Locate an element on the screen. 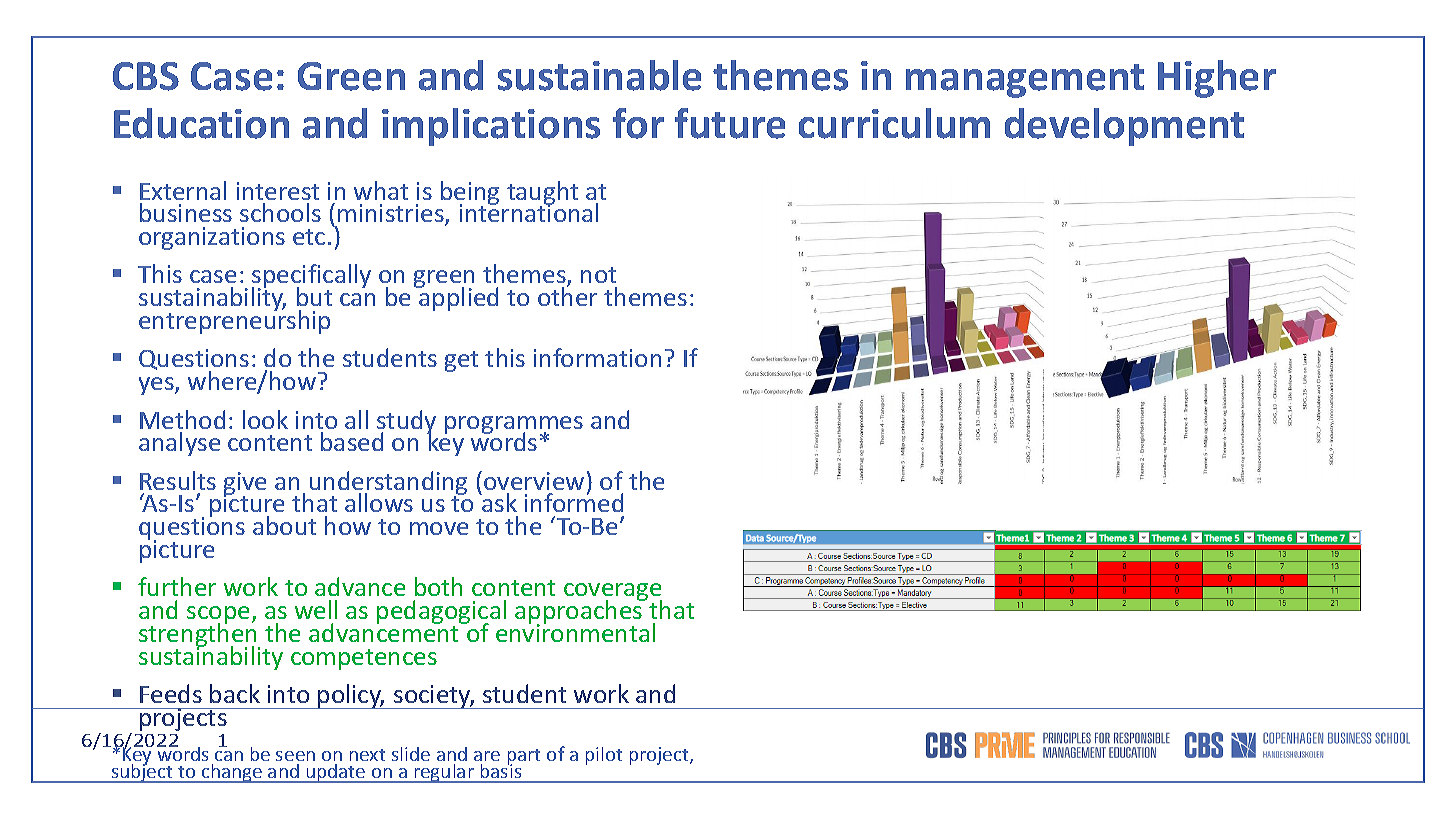 The image size is (1456, 819). programmes is located at coordinates (514, 426).
